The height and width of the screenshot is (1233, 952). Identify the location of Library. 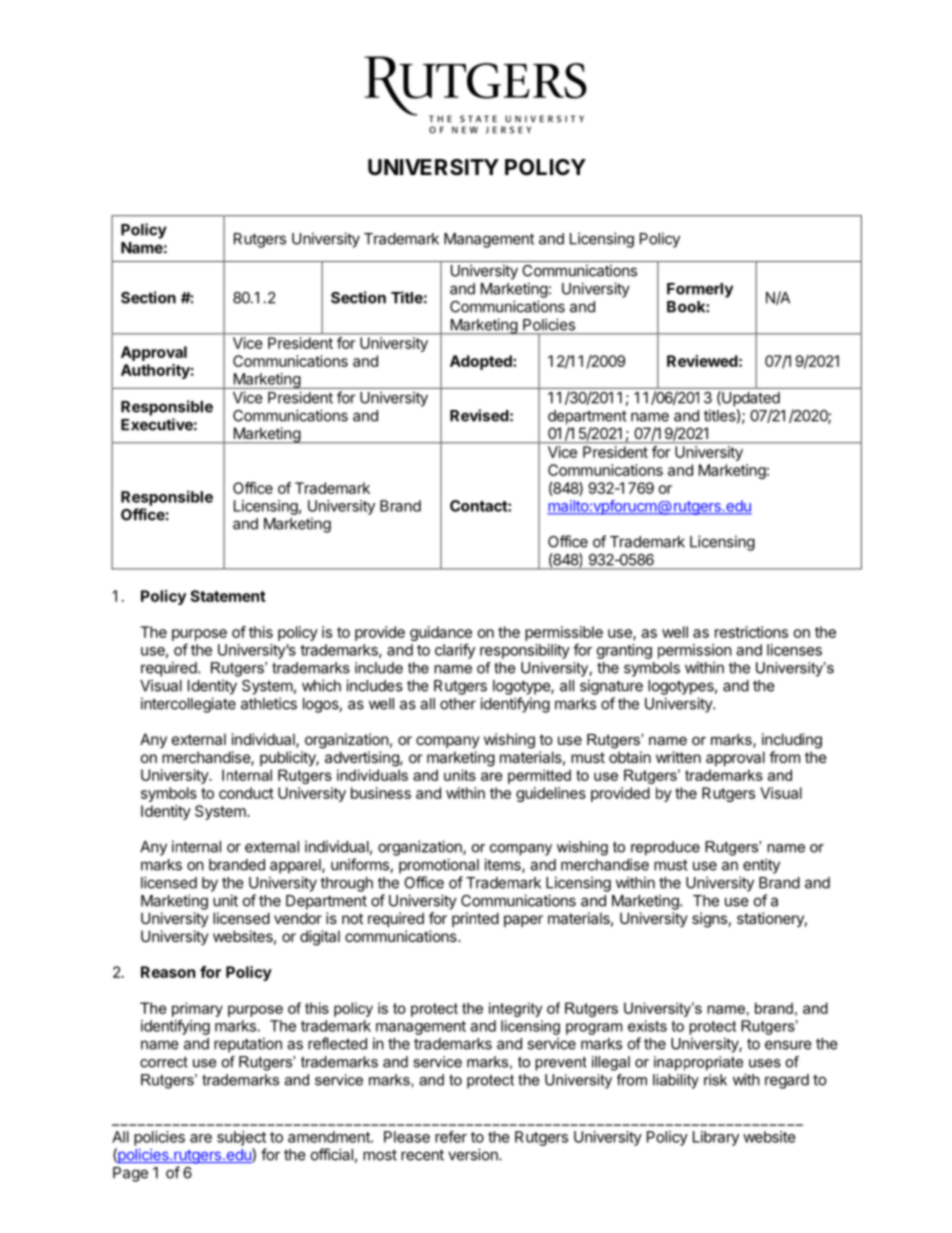
(716, 1138).
